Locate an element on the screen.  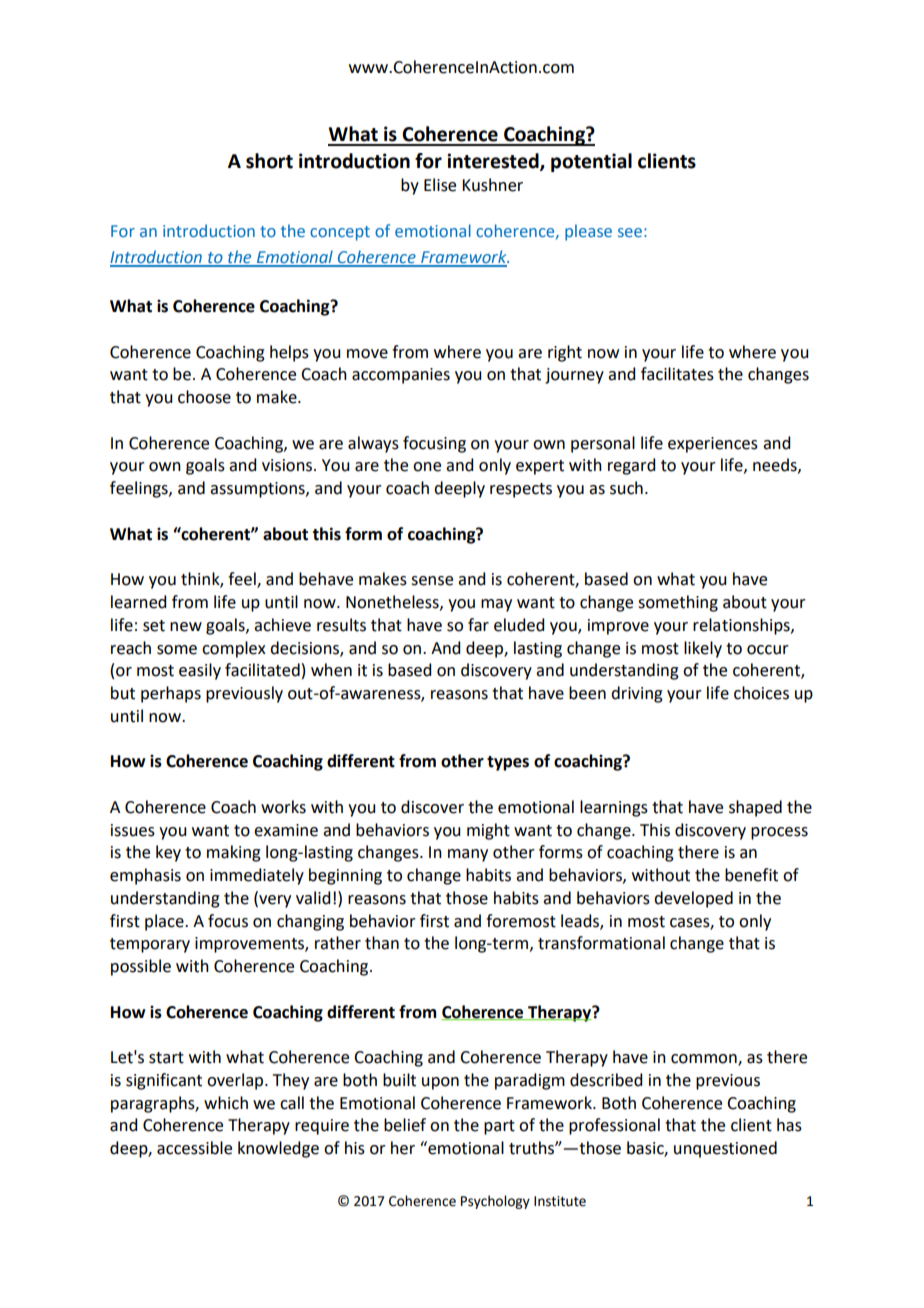
short is located at coordinates (269, 161).
